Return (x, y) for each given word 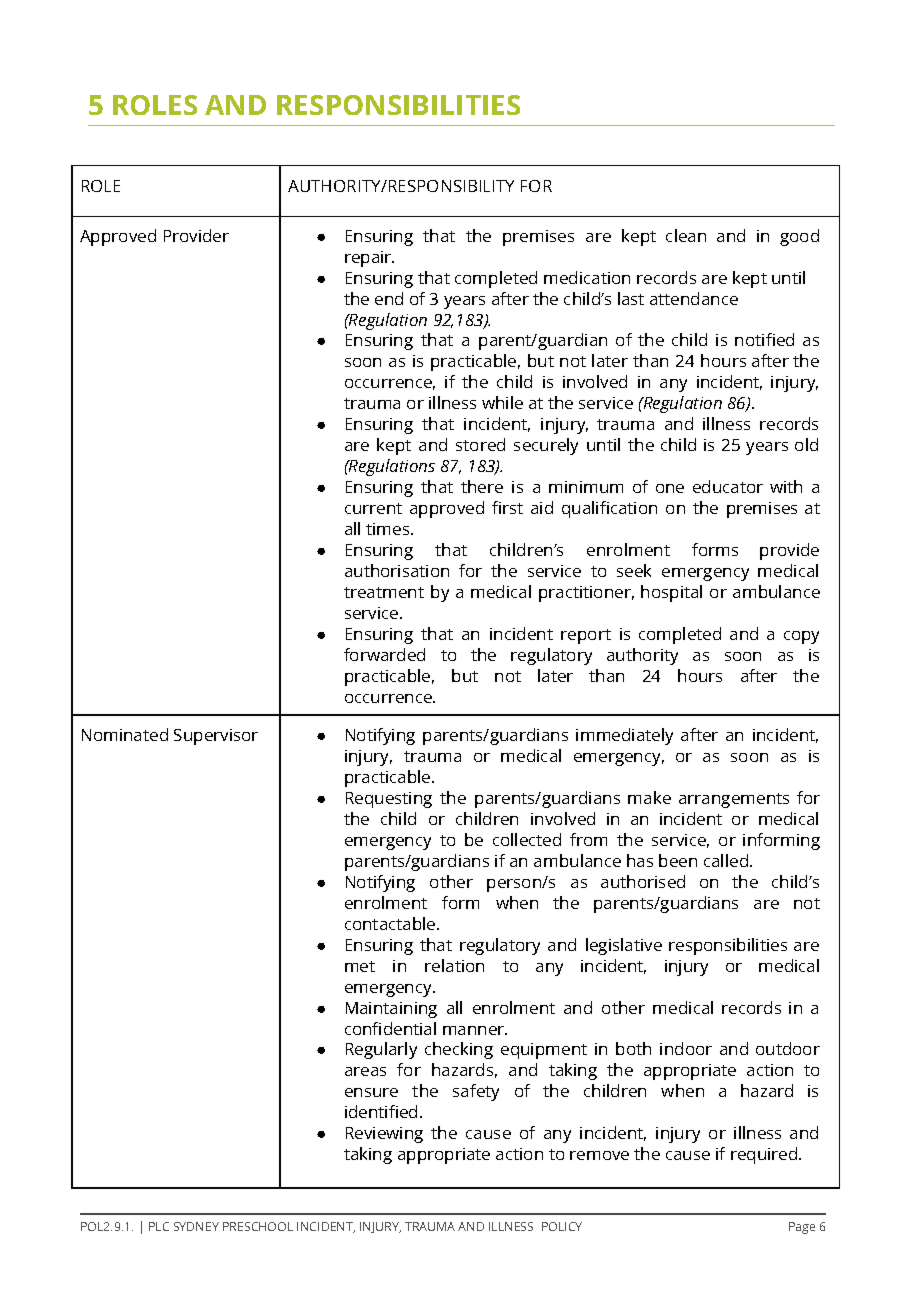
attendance (694, 298)
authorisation (397, 570)
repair (369, 259)
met (360, 966)
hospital (671, 593)
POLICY (562, 1226)
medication (587, 277)
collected (527, 839)
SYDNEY (196, 1226)
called (726, 860)
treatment (384, 592)
